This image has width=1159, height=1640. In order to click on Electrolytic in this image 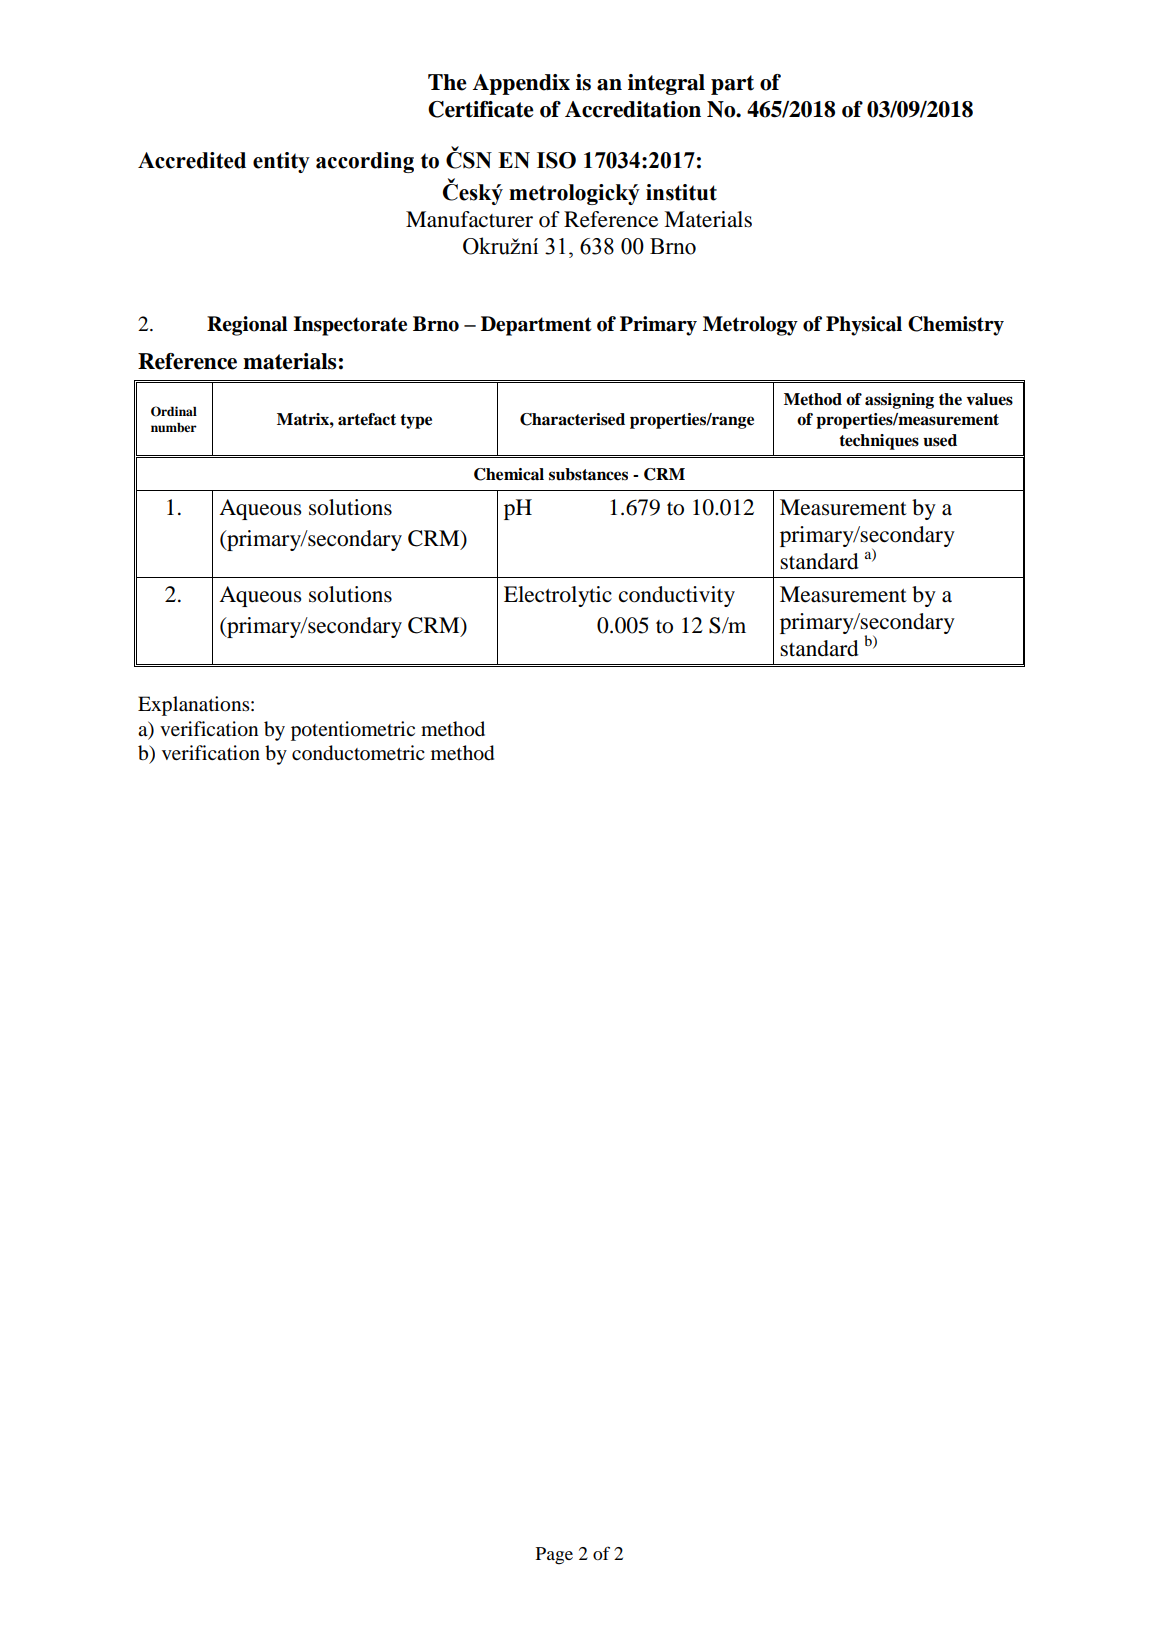, I will do `click(558, 596)`.
